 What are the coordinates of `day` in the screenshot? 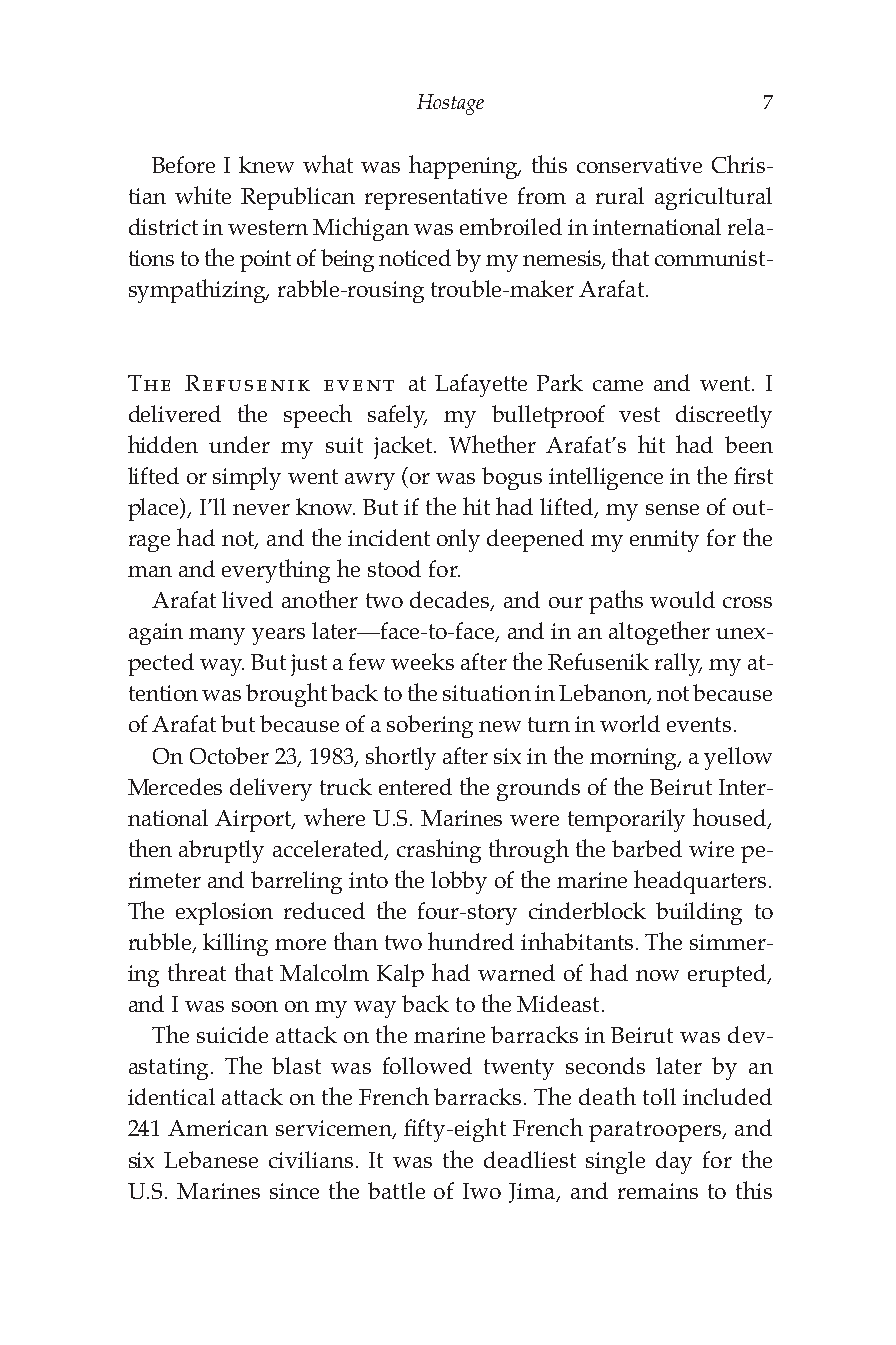 It's located at (674, 1162).
